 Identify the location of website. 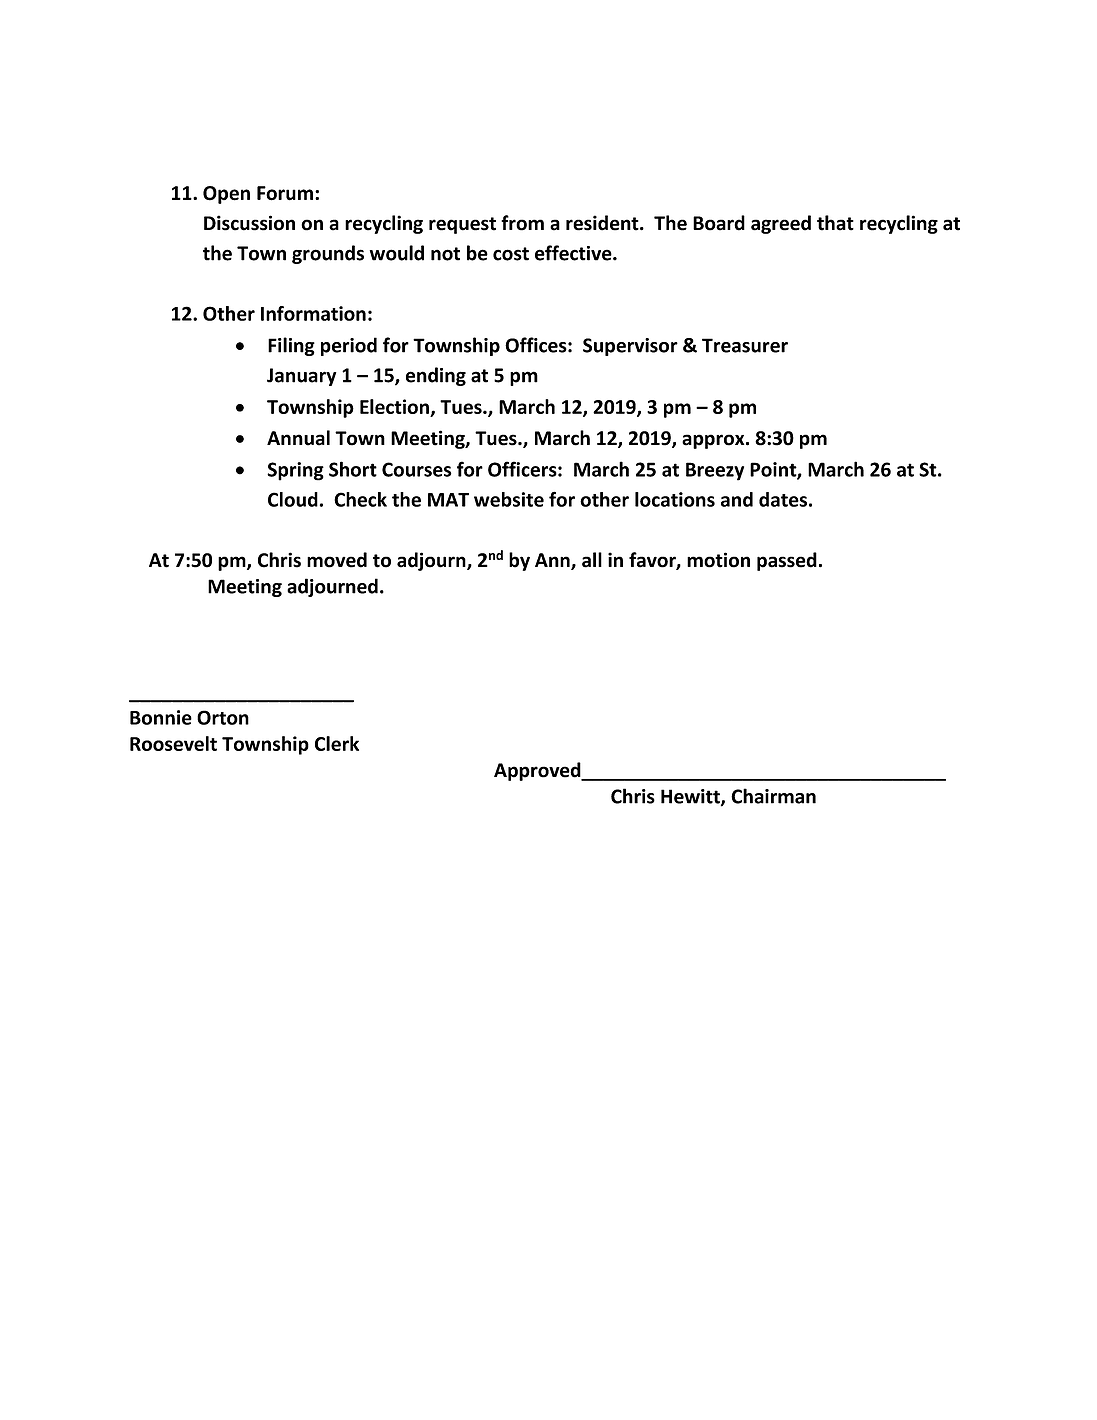
(509, 499).
